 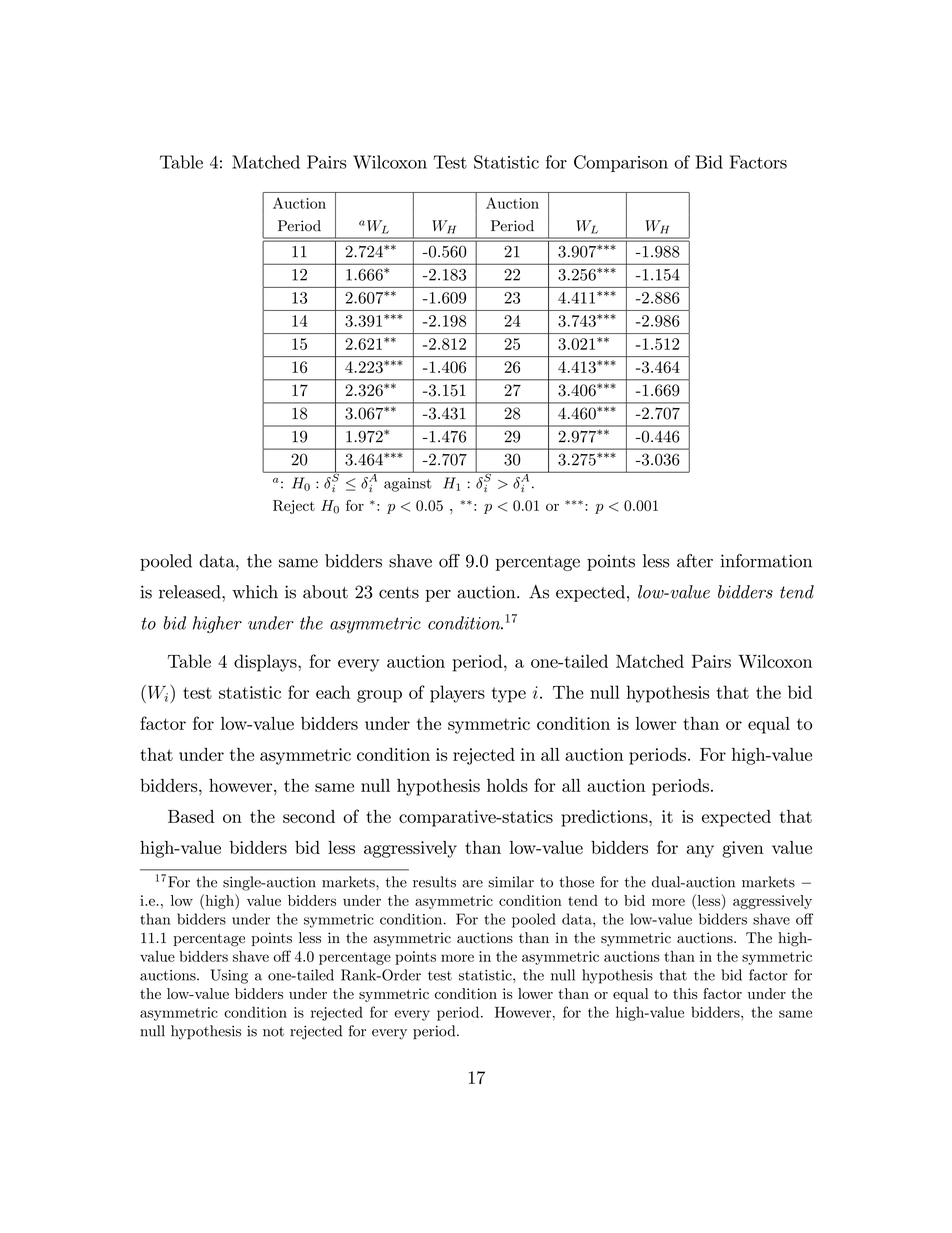 What do you see at coordinates (273, 1032) in the document?
I see `not` at bounding box center [273, 1032].
